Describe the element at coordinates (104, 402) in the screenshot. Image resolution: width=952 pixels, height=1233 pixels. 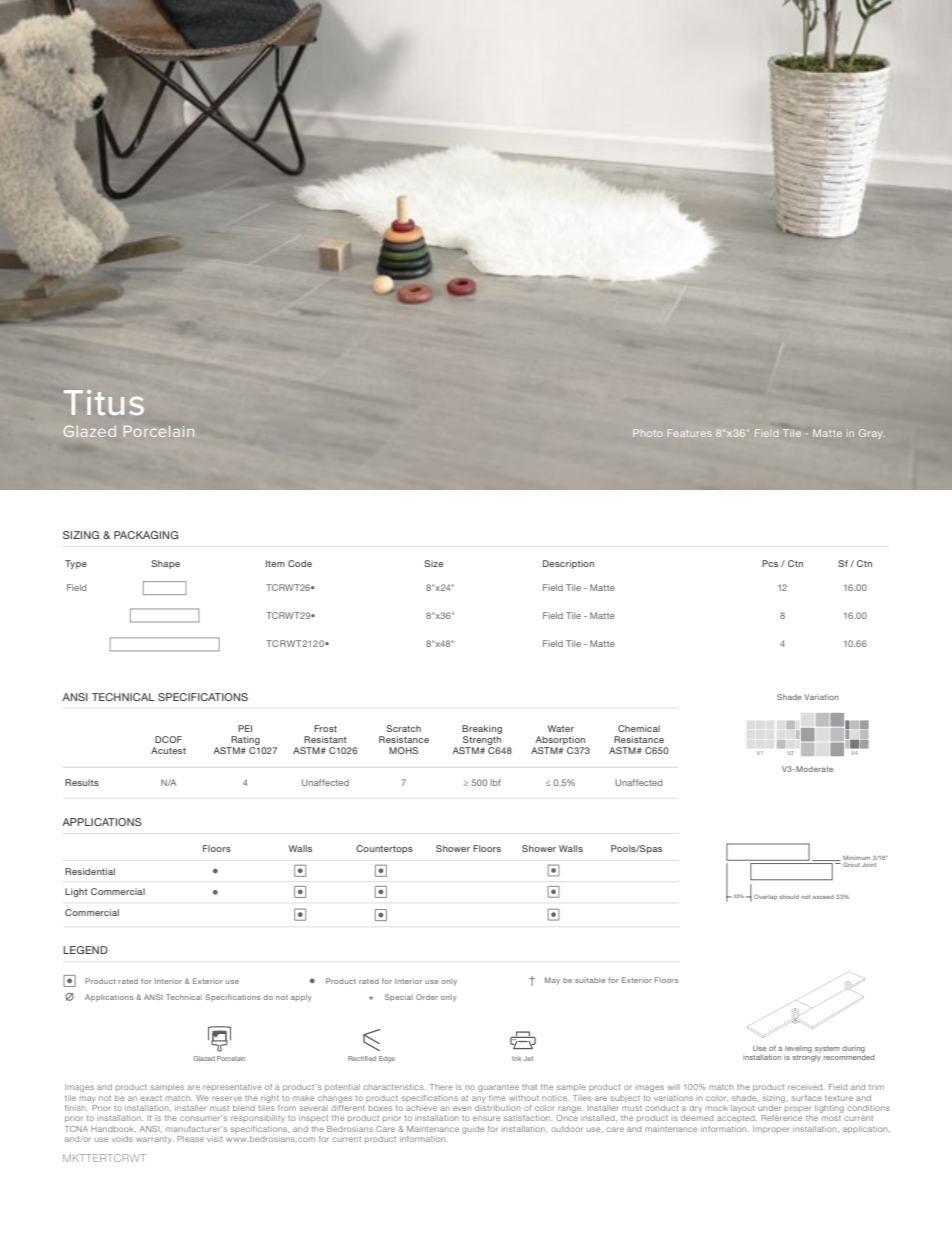
I see `Titus` at that location.
